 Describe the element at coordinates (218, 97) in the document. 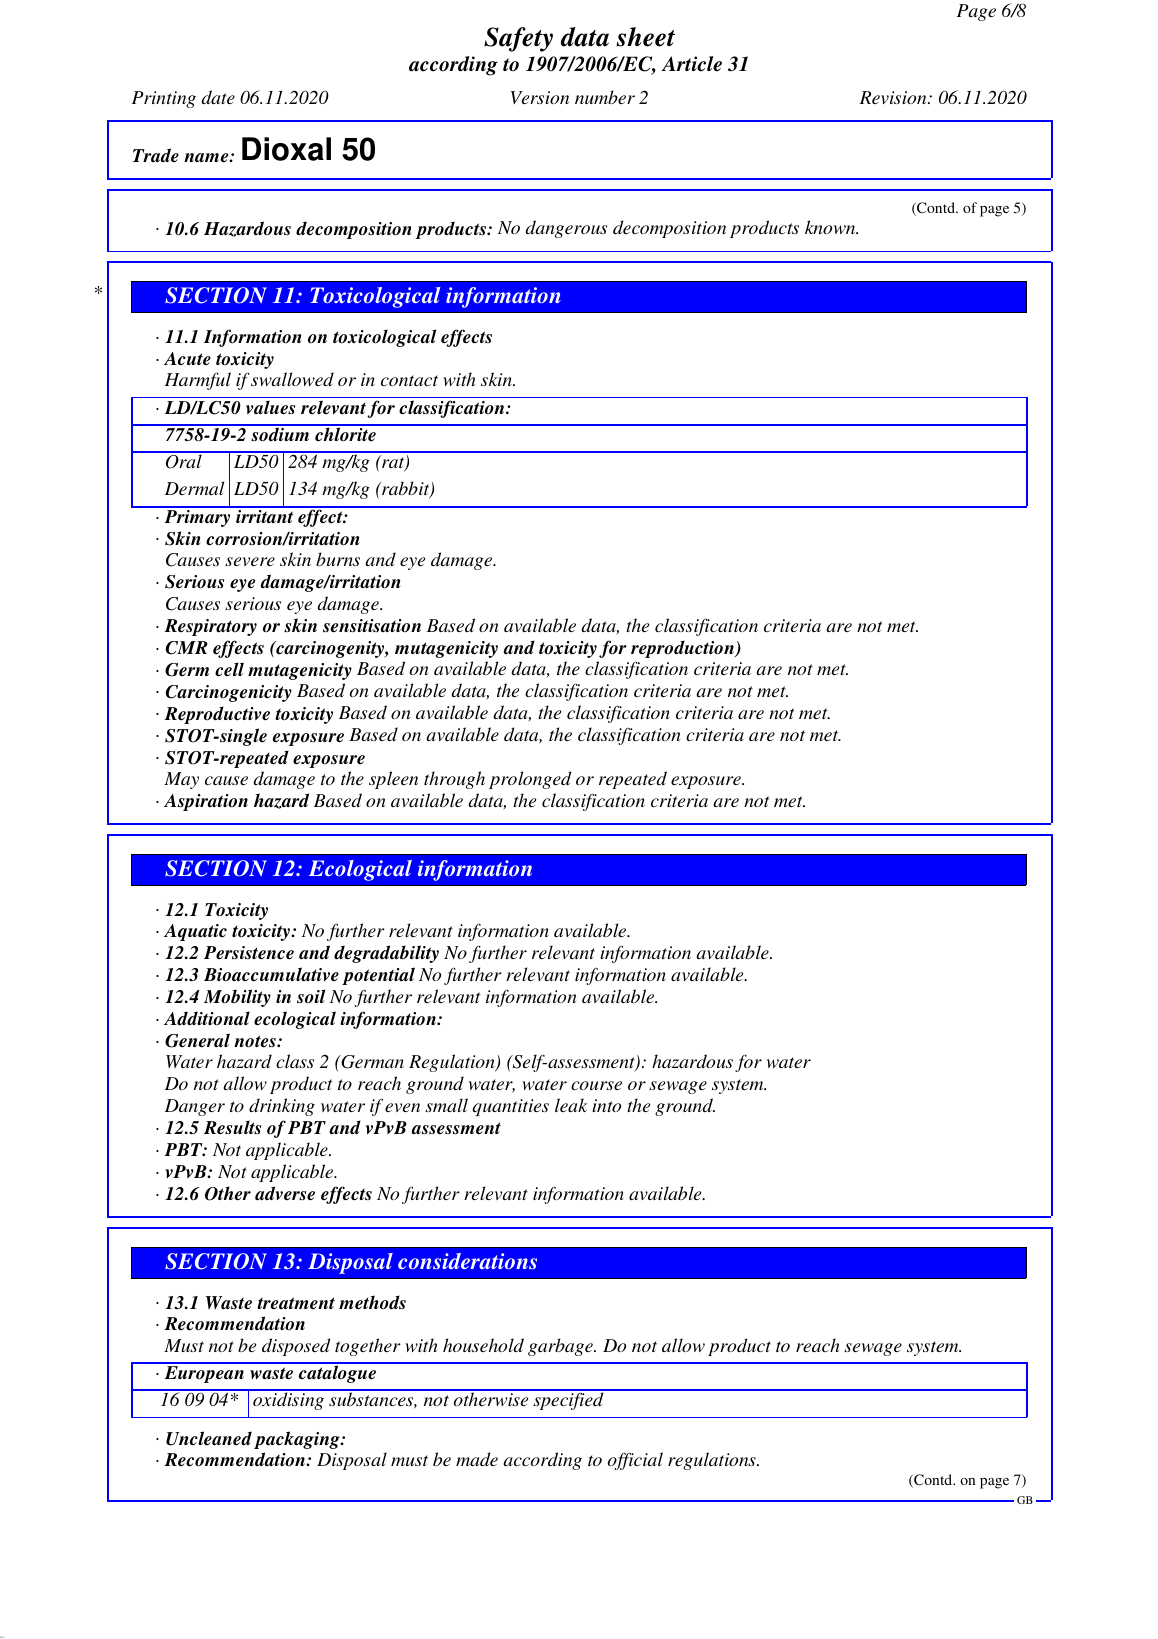

I see `date` at that location.
